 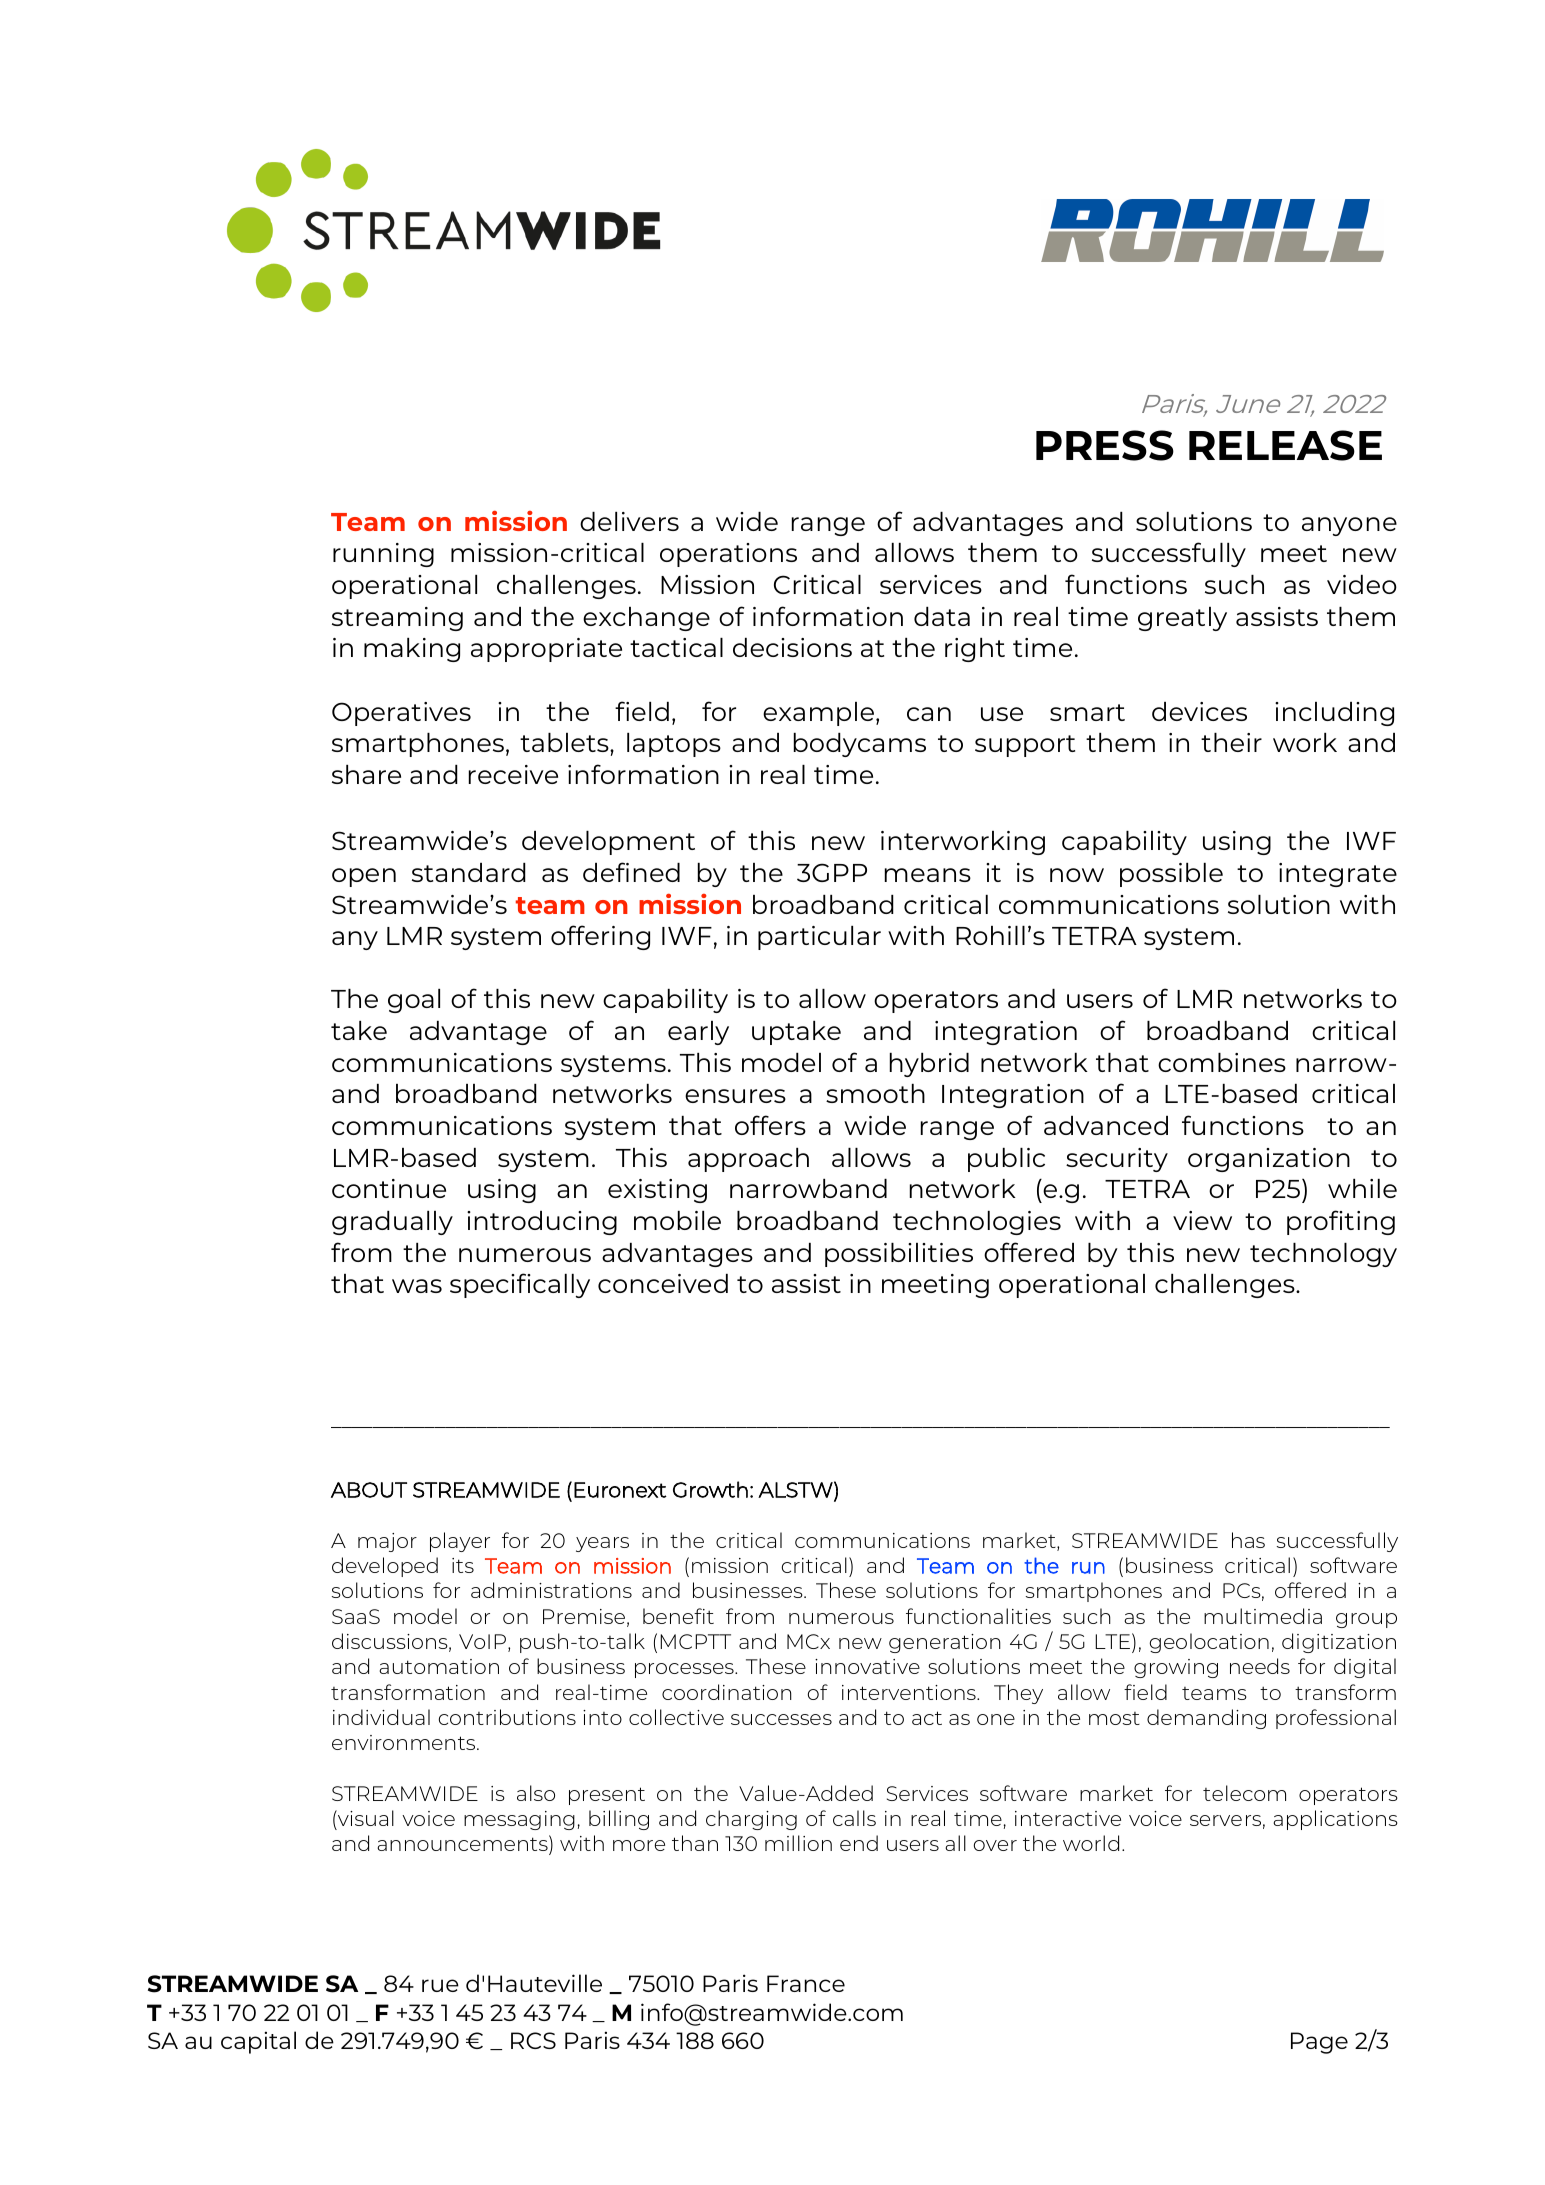 I want to click on RELEASE, so click(x=1285, y=445).
